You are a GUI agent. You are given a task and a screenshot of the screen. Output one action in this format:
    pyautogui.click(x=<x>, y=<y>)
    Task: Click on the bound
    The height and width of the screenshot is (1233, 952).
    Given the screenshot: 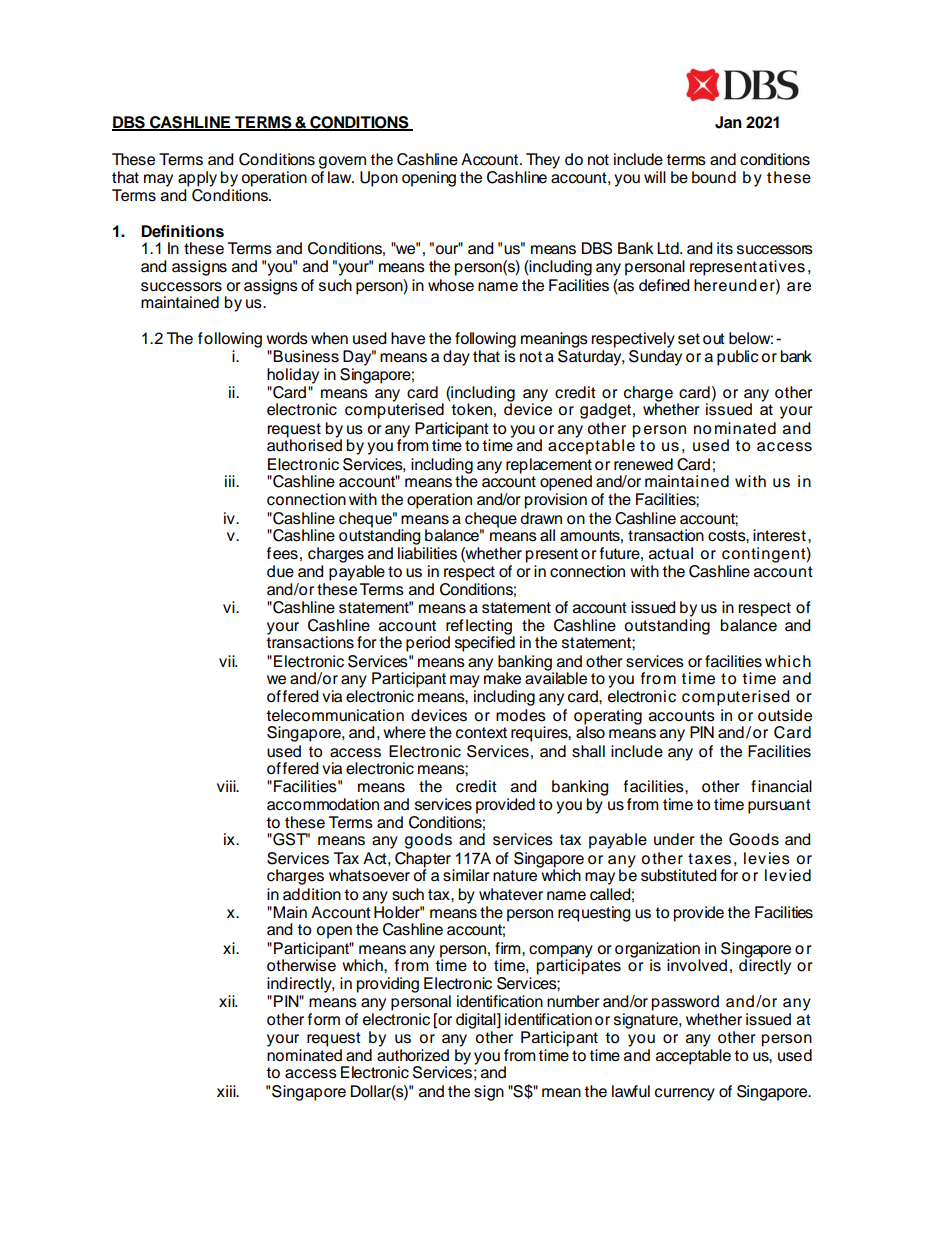 What is the action you would take?
    pyautogui.click(x=714, y=177)
